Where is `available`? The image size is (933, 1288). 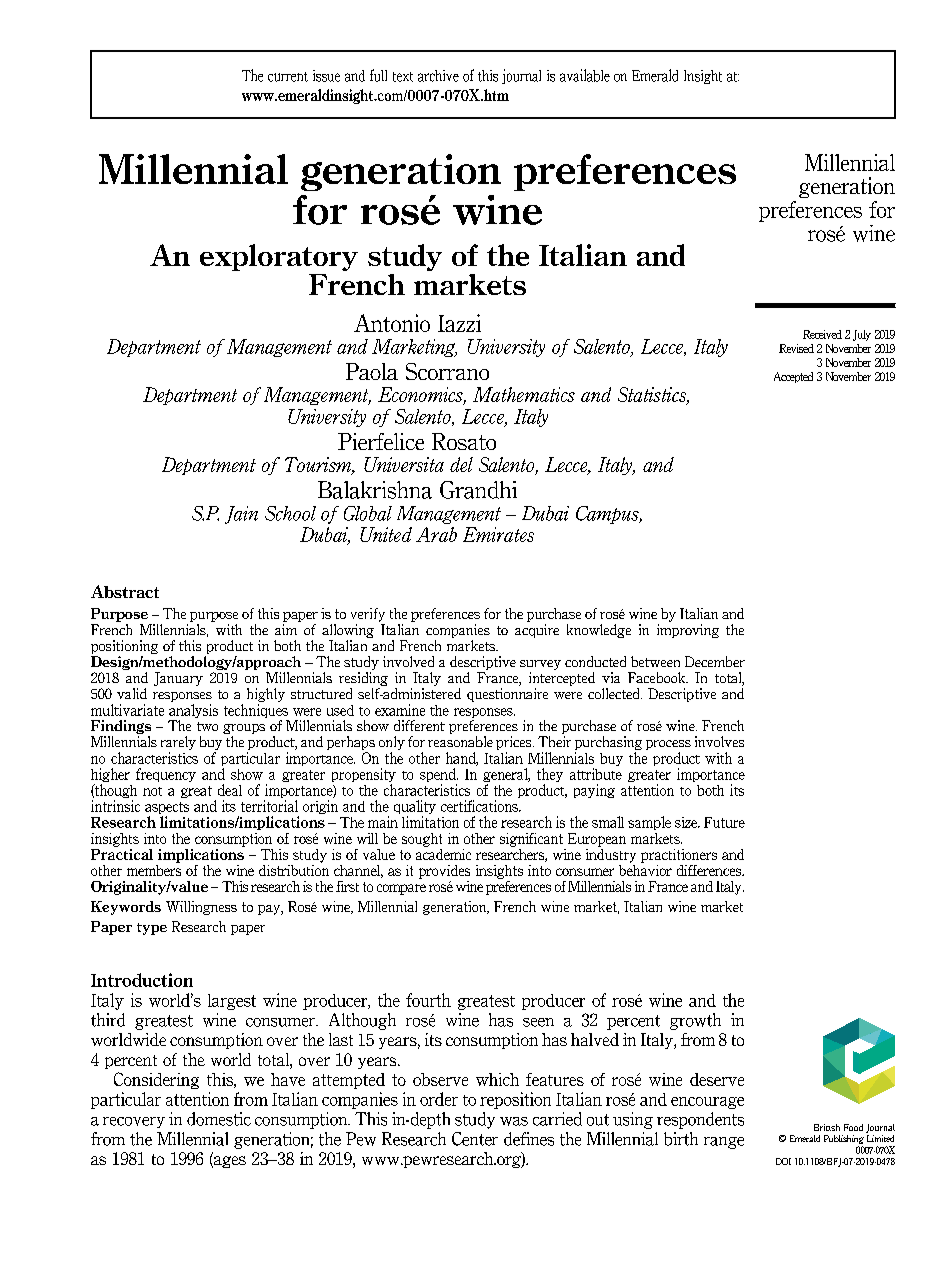 available is located at coordinates (585, 75).
